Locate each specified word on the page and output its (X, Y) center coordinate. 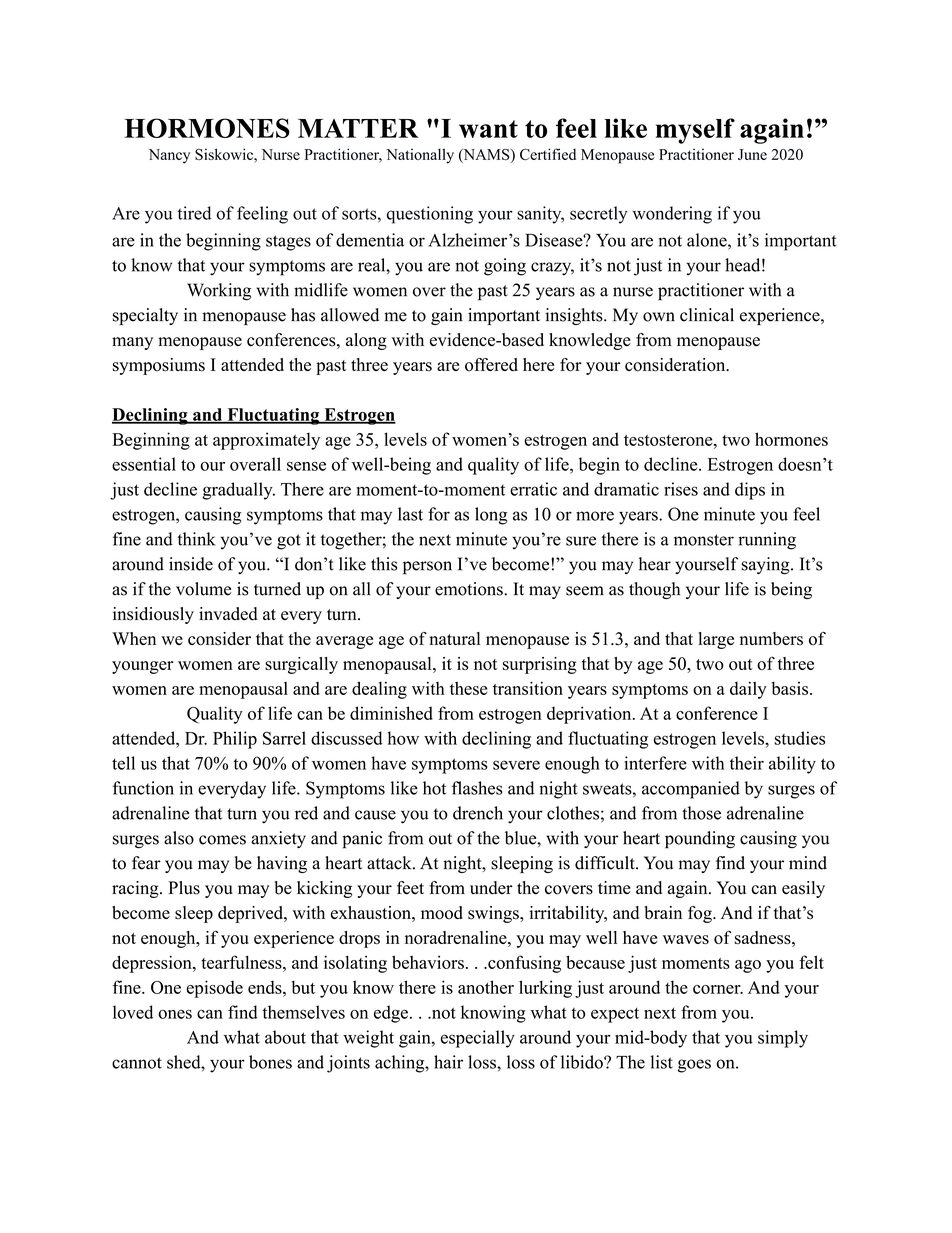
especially (478, 1039)
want (488, 129)
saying (766, 566)
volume (203, 589)
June (752, 154)
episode (214, 989)
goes (694, 1066)
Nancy (169, 156)
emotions (470, 589)
